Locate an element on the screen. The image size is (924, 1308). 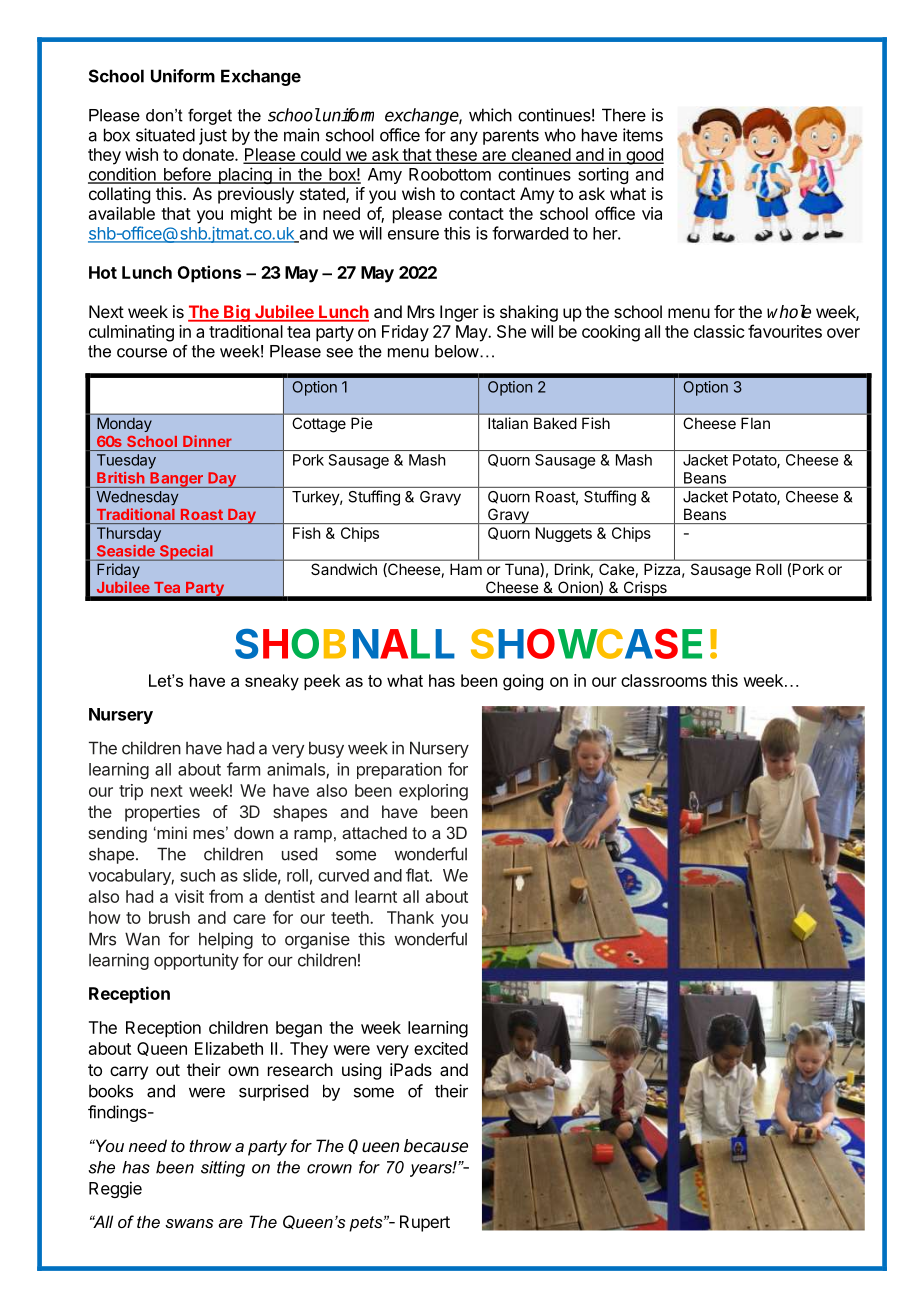
any is located at coordinates (464, 138).
